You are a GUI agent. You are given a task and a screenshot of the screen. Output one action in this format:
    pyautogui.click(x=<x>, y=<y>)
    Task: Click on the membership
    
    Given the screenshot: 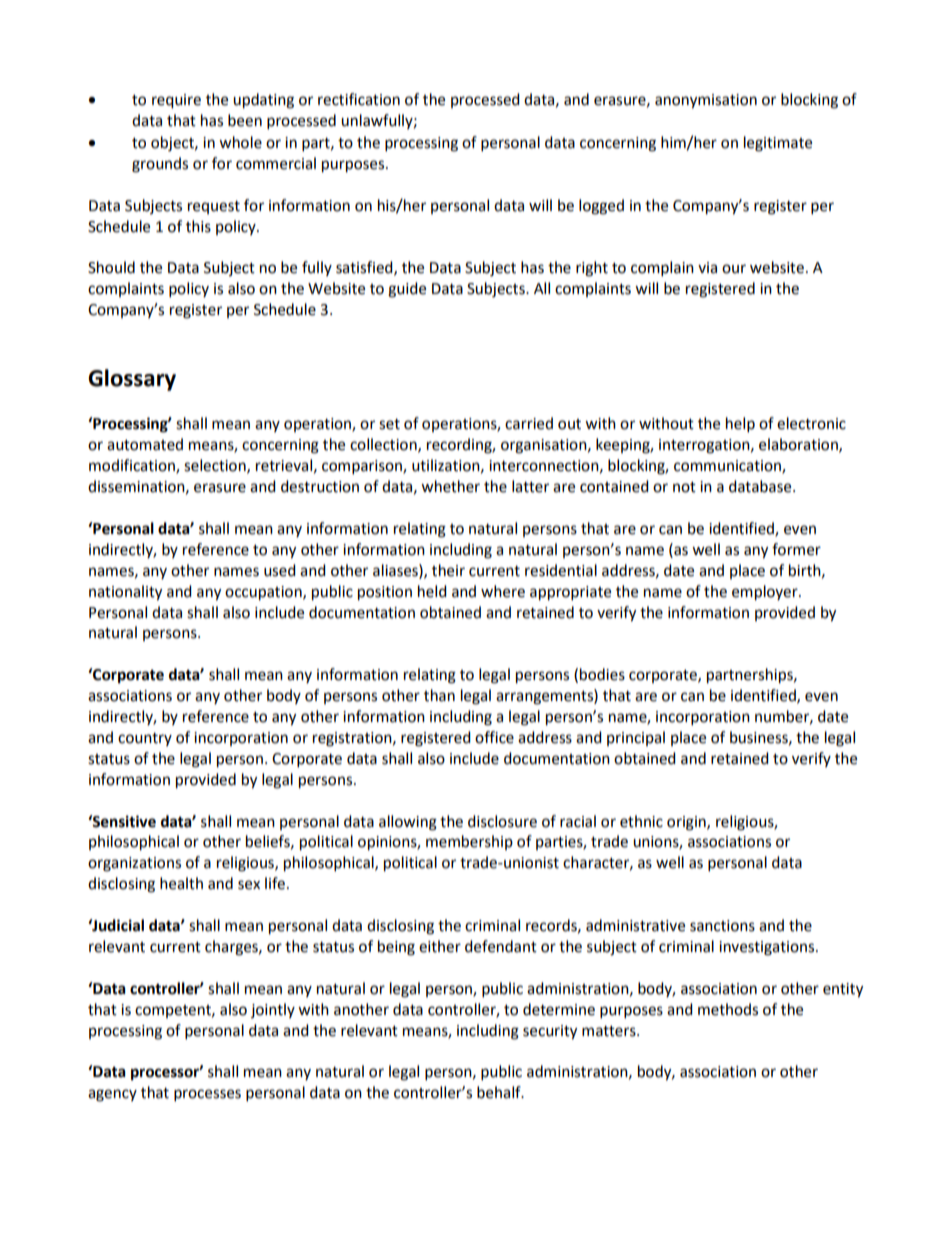 What is the action you would take?
    pyautogui.click(x=469, y=842)
